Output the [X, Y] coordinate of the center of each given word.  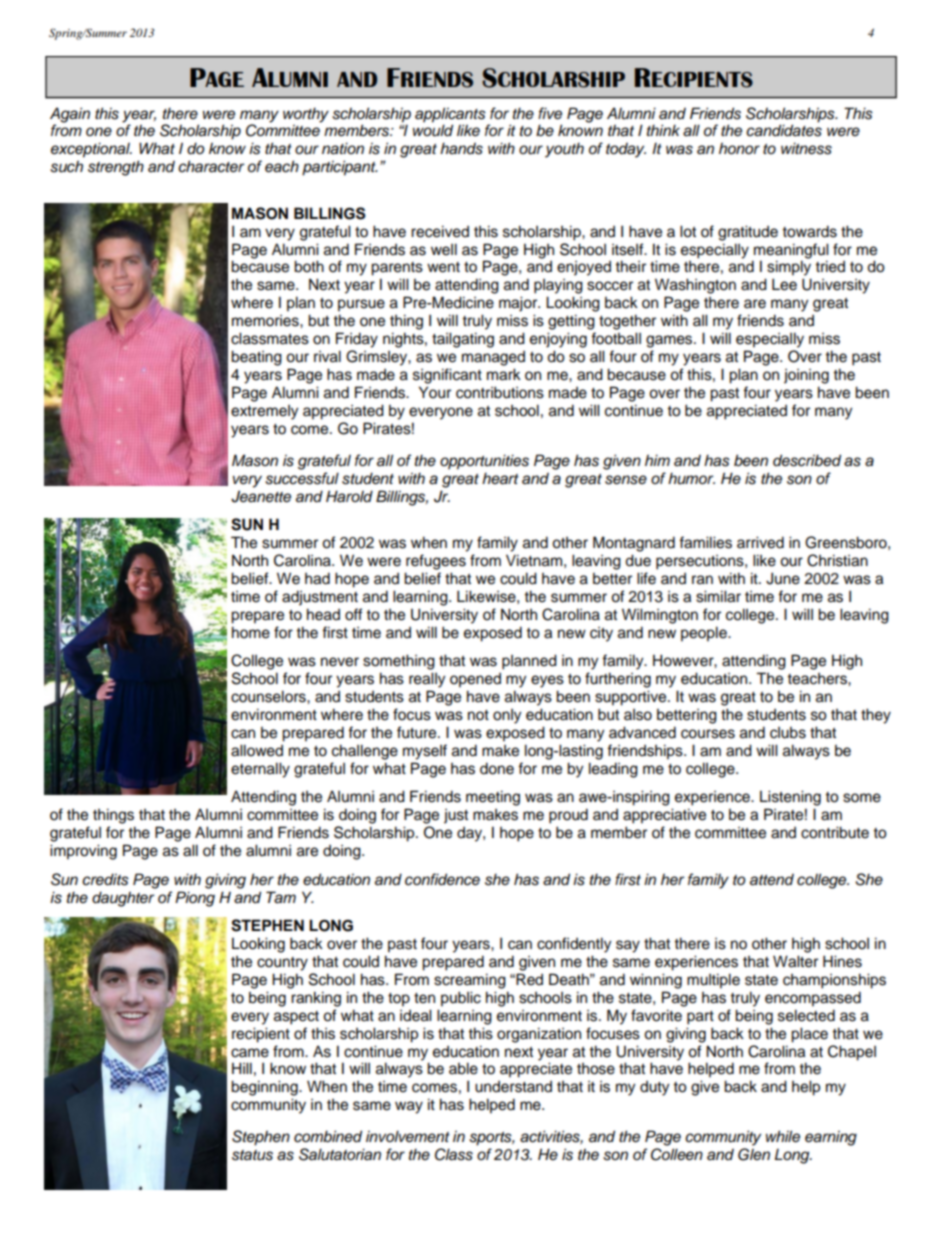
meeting [493, 798]
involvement [408, 1136]
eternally [260, 770]
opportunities [484, 462]
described [807, 460]
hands [461, 148]
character [211, 166]
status [252, 1155]
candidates [784, 130]
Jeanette [261, 496]
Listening [790, 798]
